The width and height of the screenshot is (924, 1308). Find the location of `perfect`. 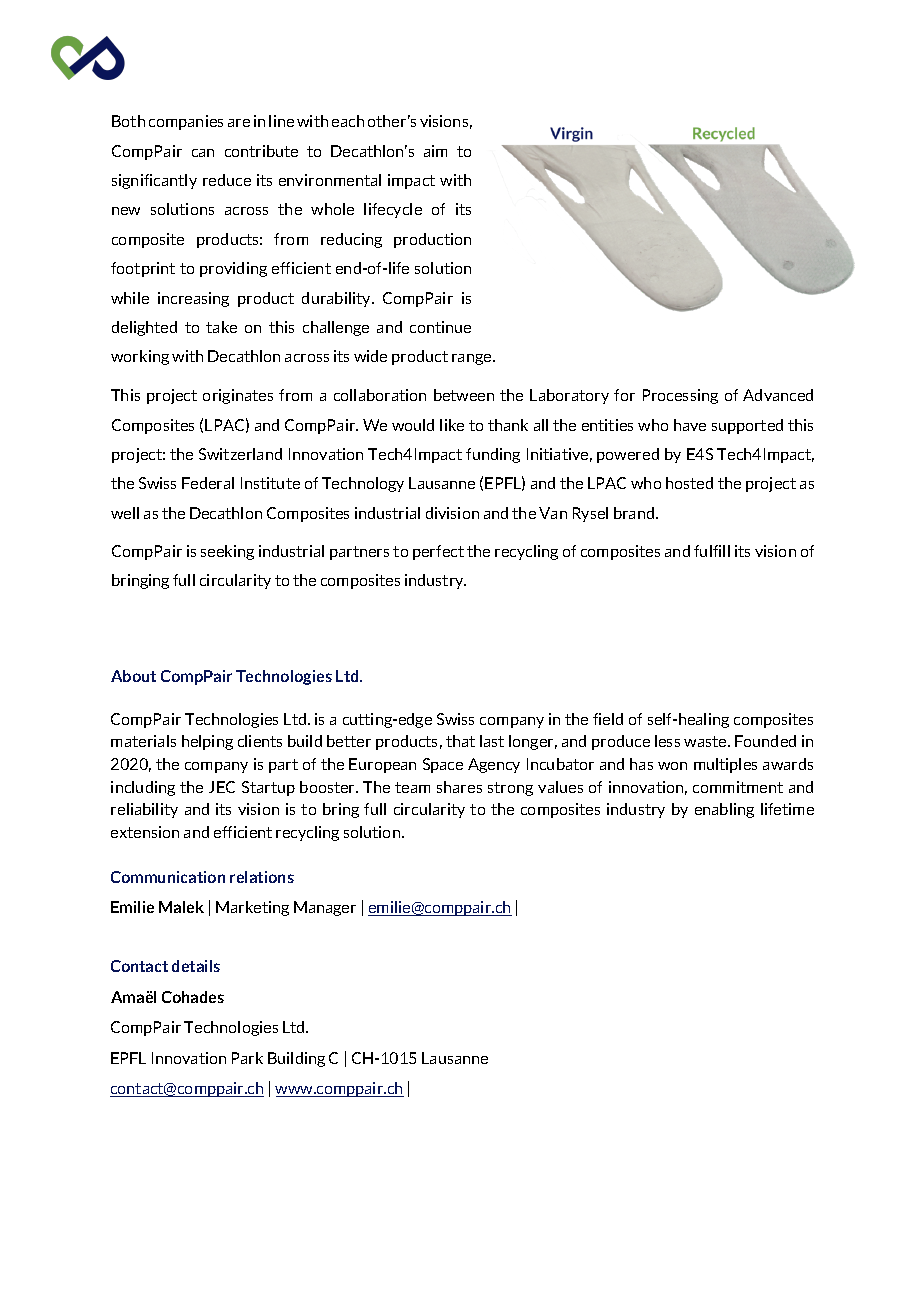

perfect is located at coordinates (438, 552).
